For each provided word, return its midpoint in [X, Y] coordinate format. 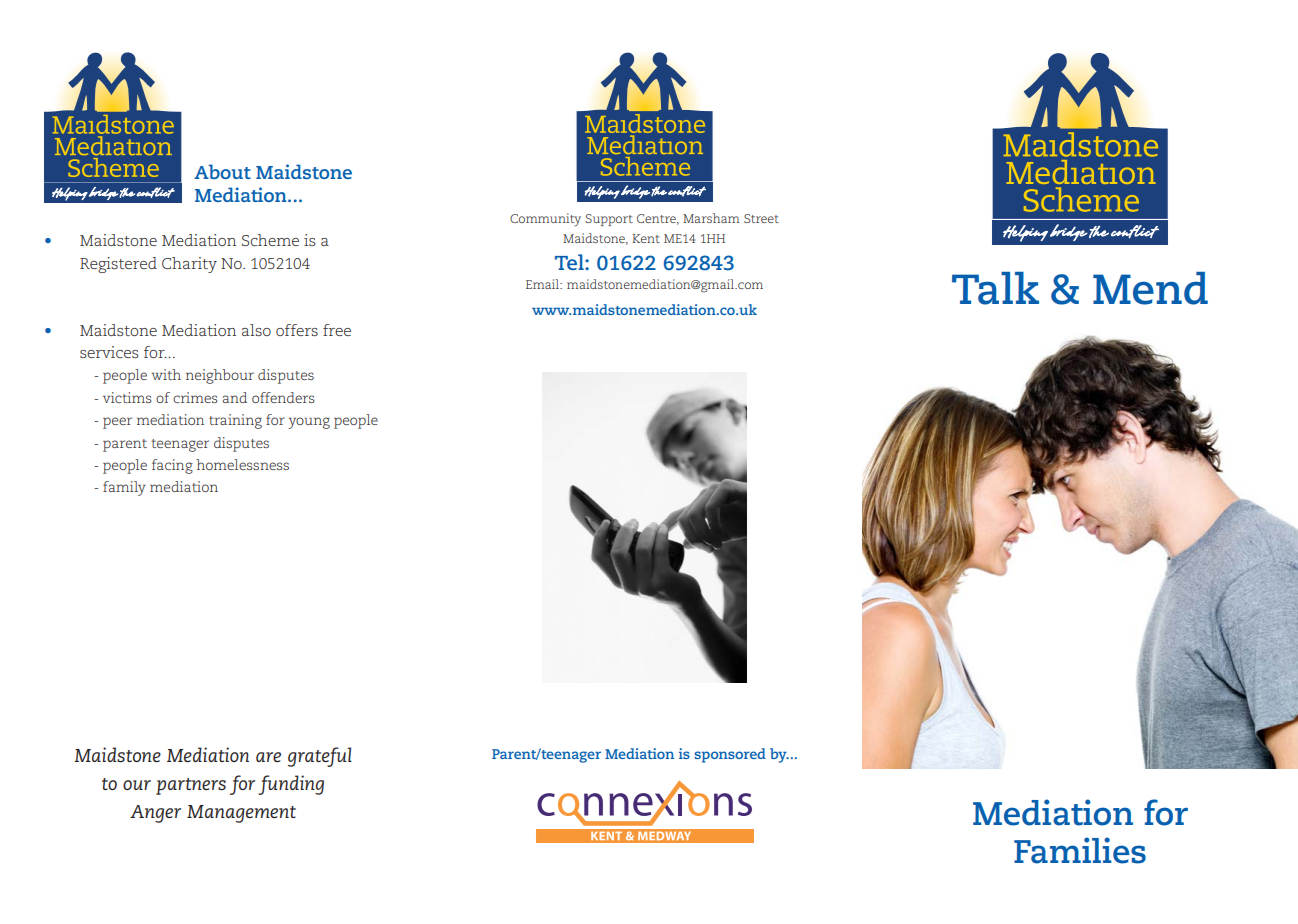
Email [543, 284]
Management [241, 814]
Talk [995, 288]
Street [761, 218]
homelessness [242, 464]
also [256, 330]
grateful [320, 757]
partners [191, 786]
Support [609, 220]
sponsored [730, 755]
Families [1080, 850]
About [222, 171]
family [124, 488]
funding [291, 785]
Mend [1150, 288]
